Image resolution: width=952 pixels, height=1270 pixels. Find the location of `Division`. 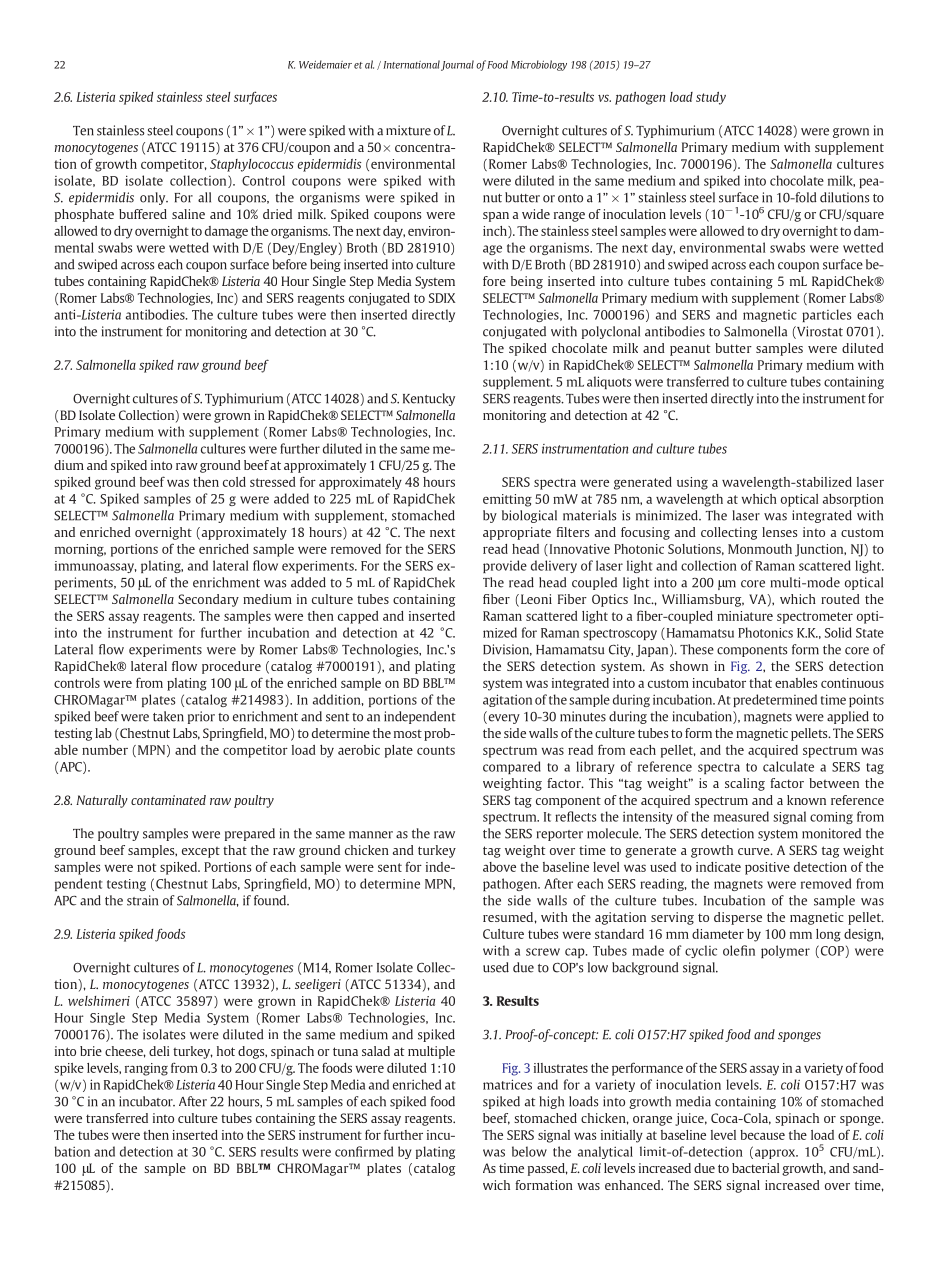

Division is located at coordinates (507, 650).
